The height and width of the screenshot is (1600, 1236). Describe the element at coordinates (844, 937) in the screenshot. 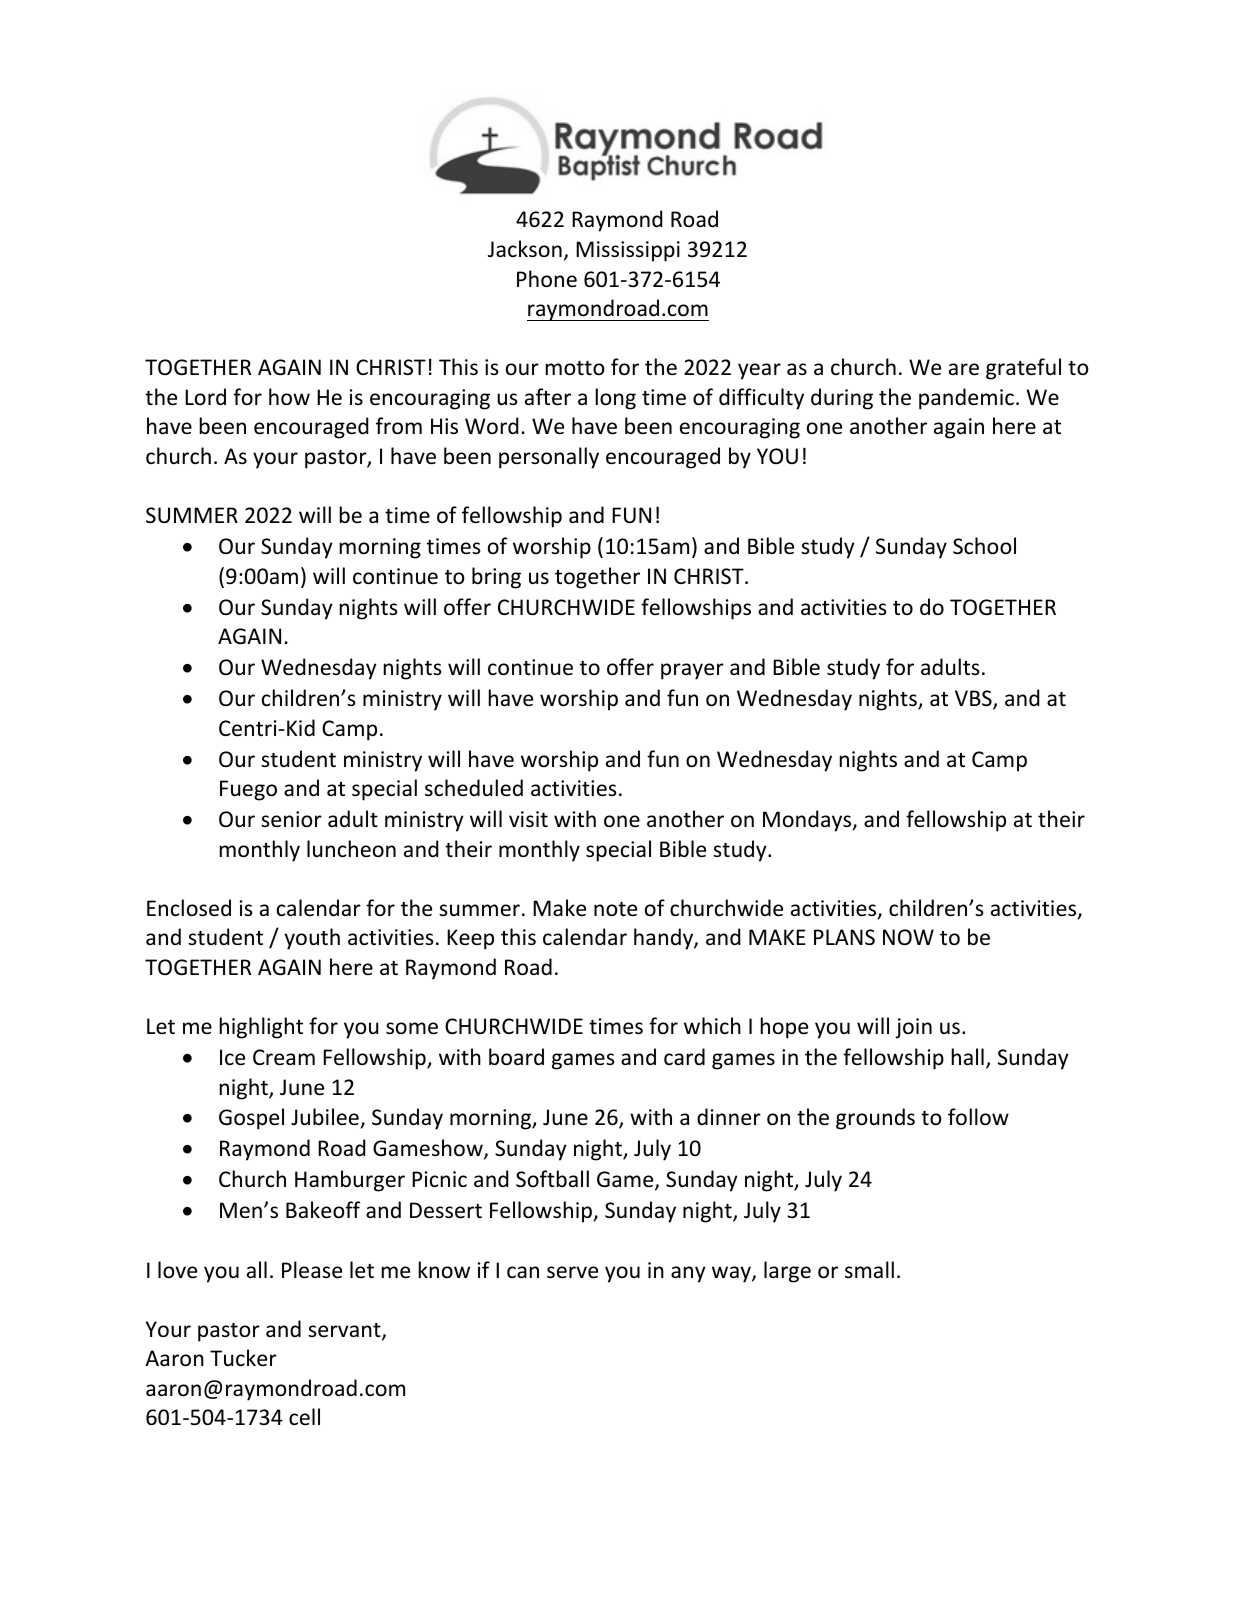

I see `PLANS` at that location.
